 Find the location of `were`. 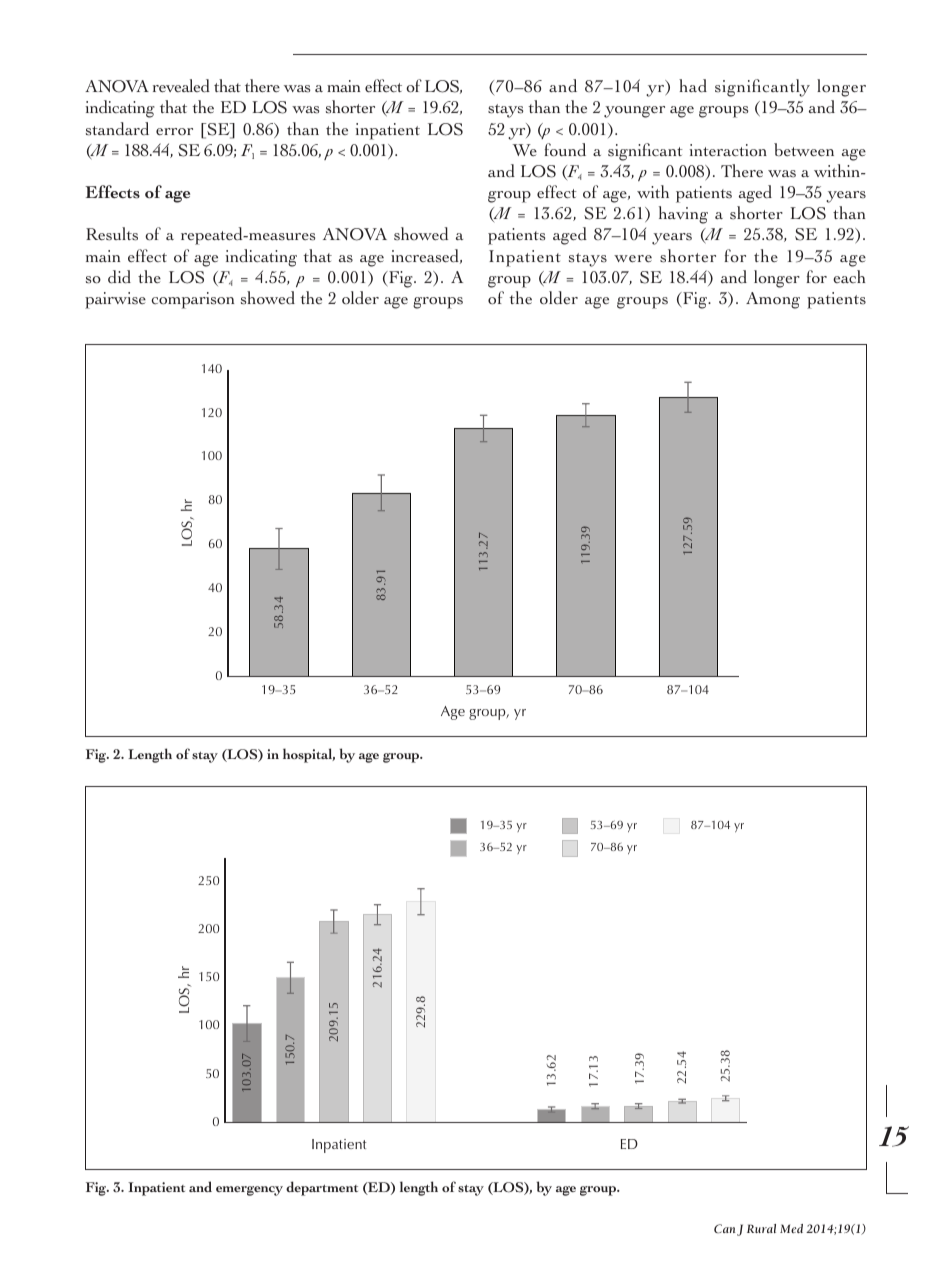

were is located at coordinates (633, 259).
